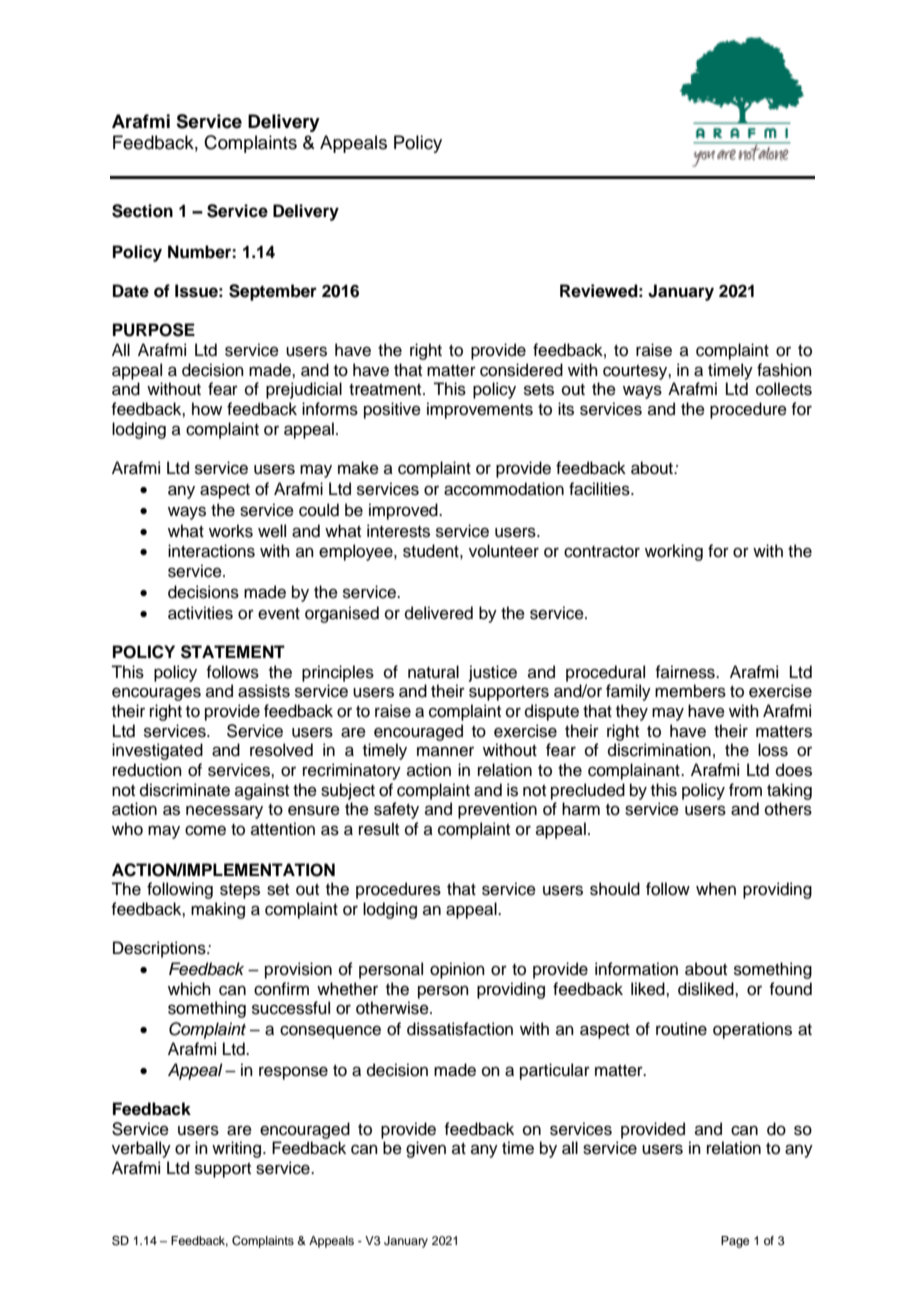 The width and height of the screenshot is (924, 1309). I want to click on working, so click(674, 552).
